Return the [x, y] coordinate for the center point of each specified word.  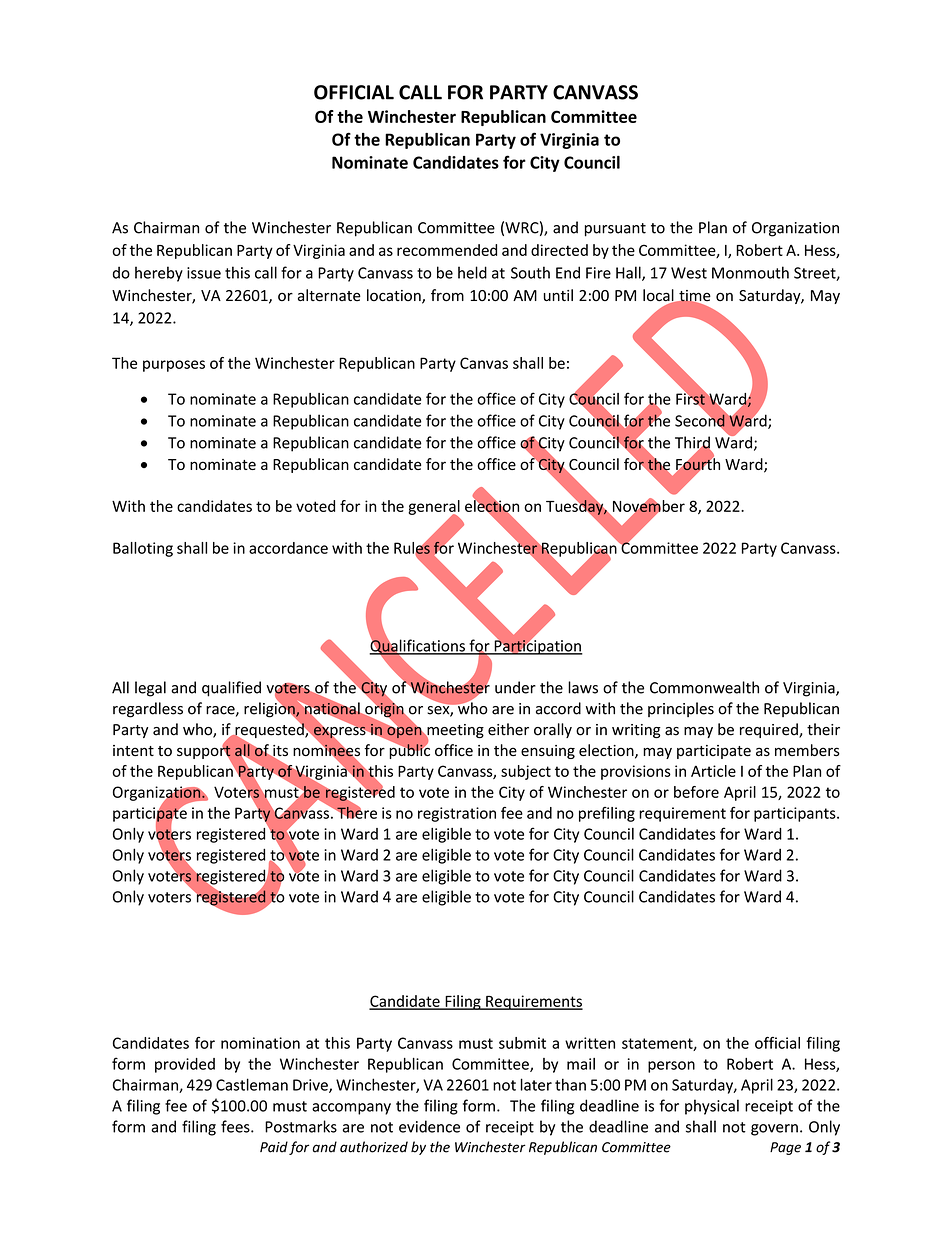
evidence [429, 1126]
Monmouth [750, 272]
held [472, 272]
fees [236, 1126]
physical [712, 1107]
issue [204, 273]
